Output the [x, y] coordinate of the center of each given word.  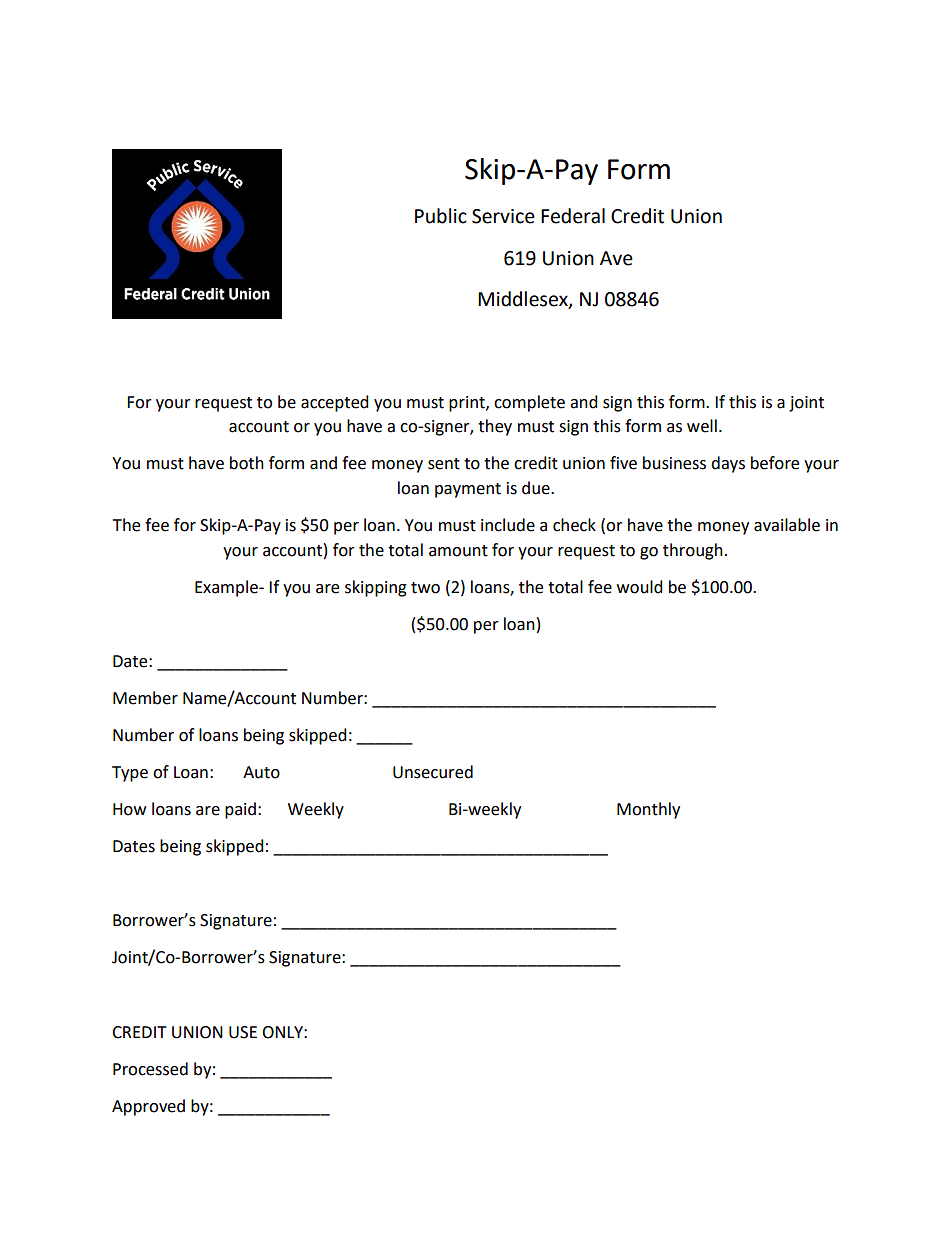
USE [243, 1032]
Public [441, 216]
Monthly [648, 810]
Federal [573, 216]
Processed [150, 1069]
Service [503, 216]
